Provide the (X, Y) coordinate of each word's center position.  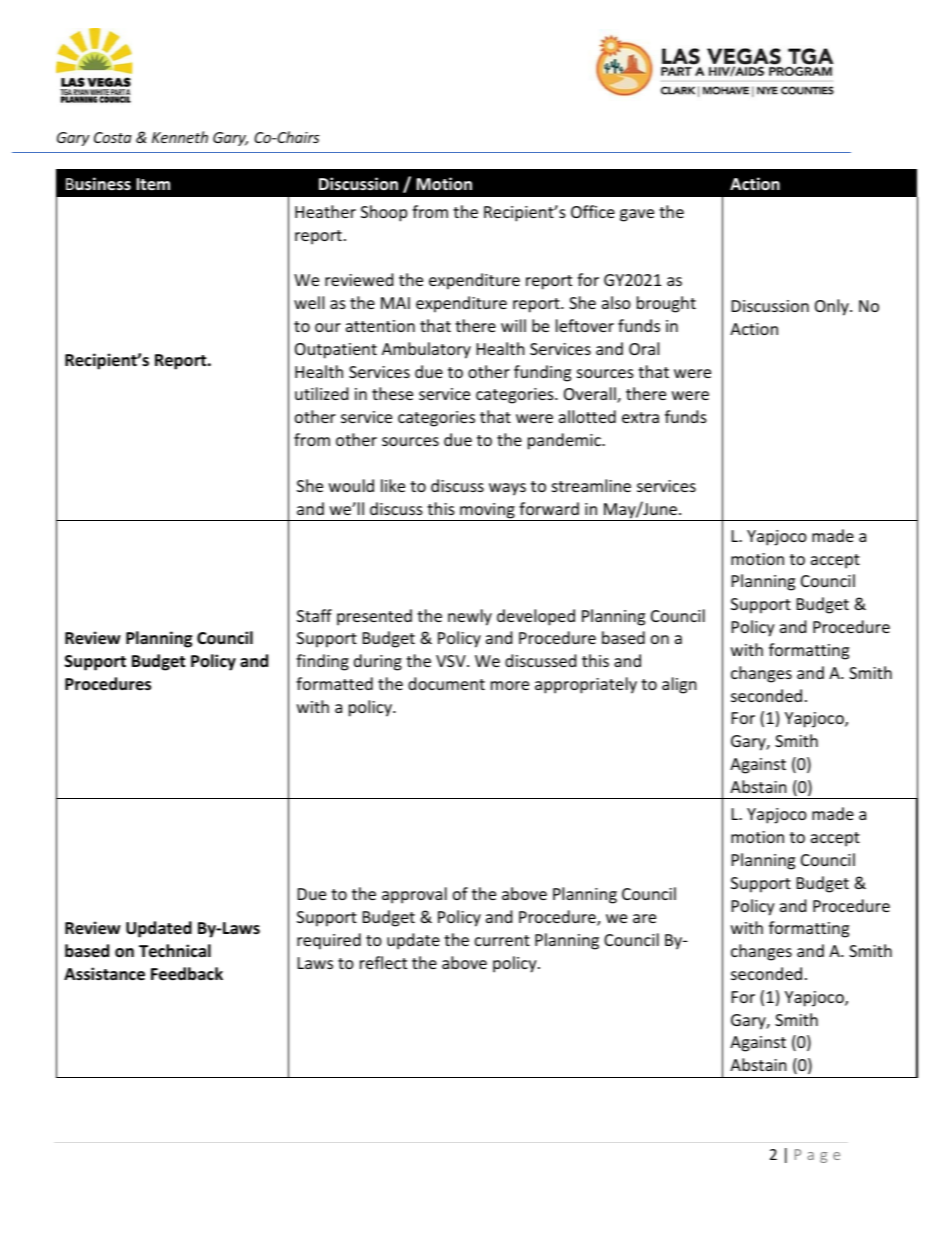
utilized (321, 393)
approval (414, 895)
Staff (314, 615)
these (392, 393)
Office (593, 211)
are (644, 918)
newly (470, 617)
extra (640, 417)
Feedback (187, 974)
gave (637, 215)
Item (153, 184)
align (679, 685)
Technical (175, 951)
